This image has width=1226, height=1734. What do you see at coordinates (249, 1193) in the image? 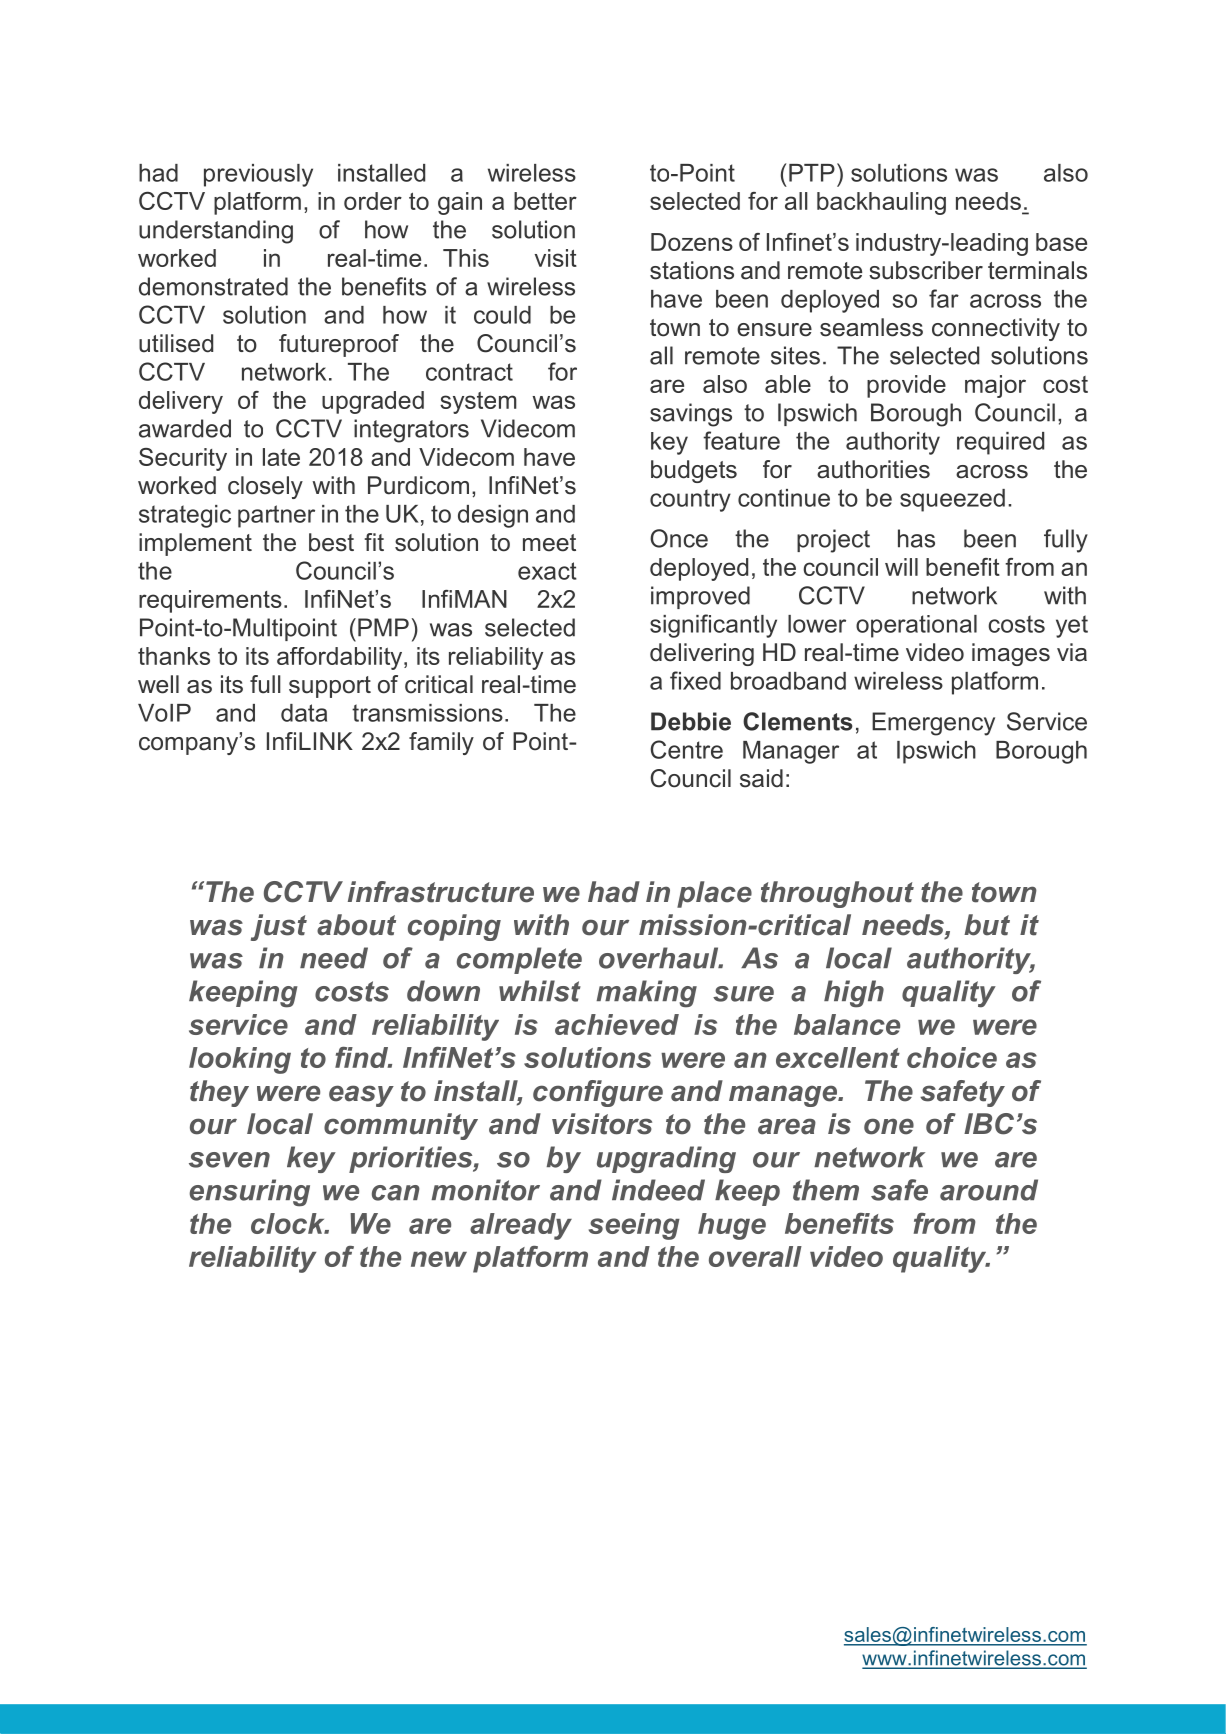
I see `ensuring` at bounding box center [249, 1193].
